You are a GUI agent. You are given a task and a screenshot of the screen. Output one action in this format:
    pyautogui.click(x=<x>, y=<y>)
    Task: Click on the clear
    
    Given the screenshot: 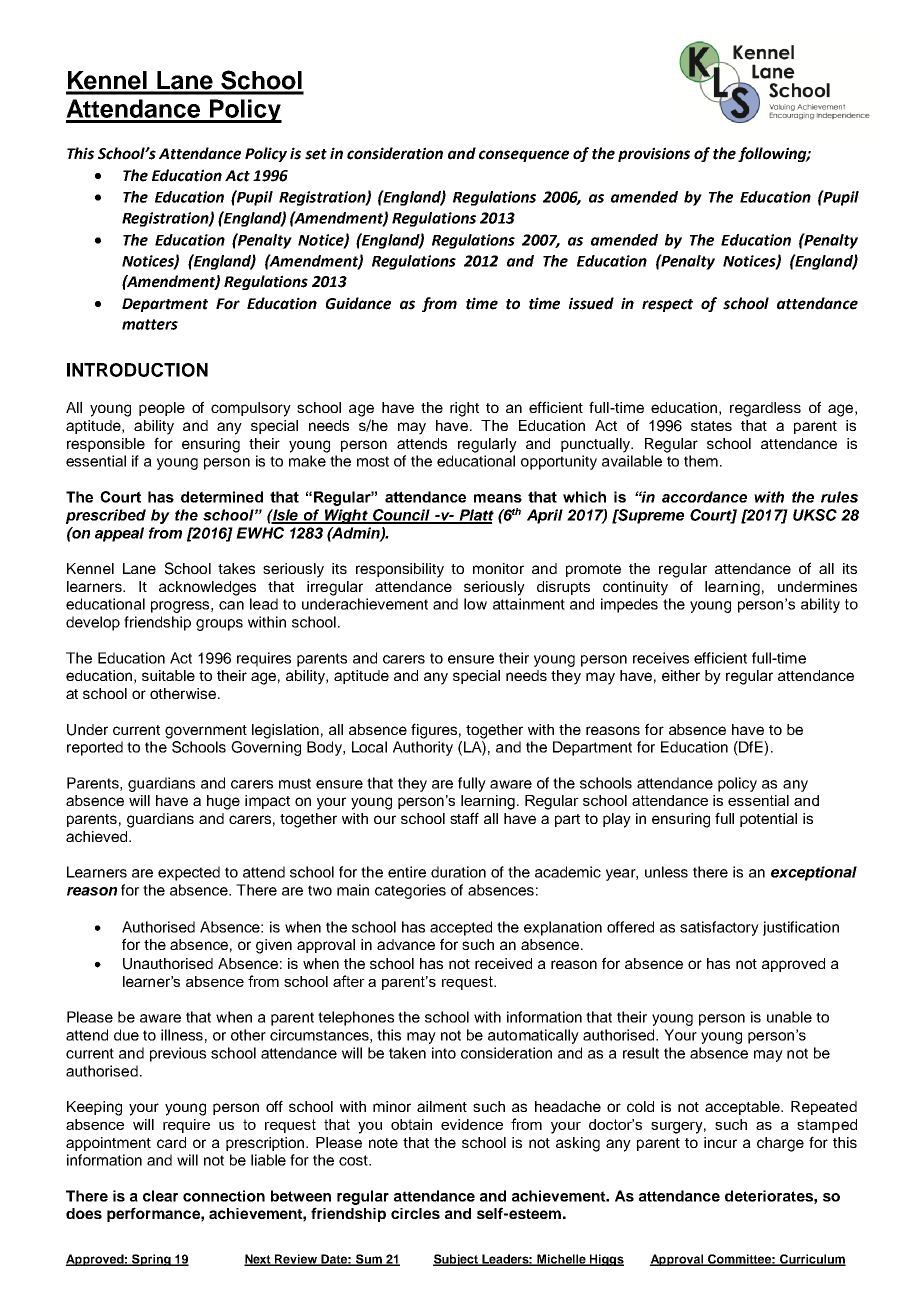 What is the action you would take?
    pyautogui.click(x=160, y=1196)
